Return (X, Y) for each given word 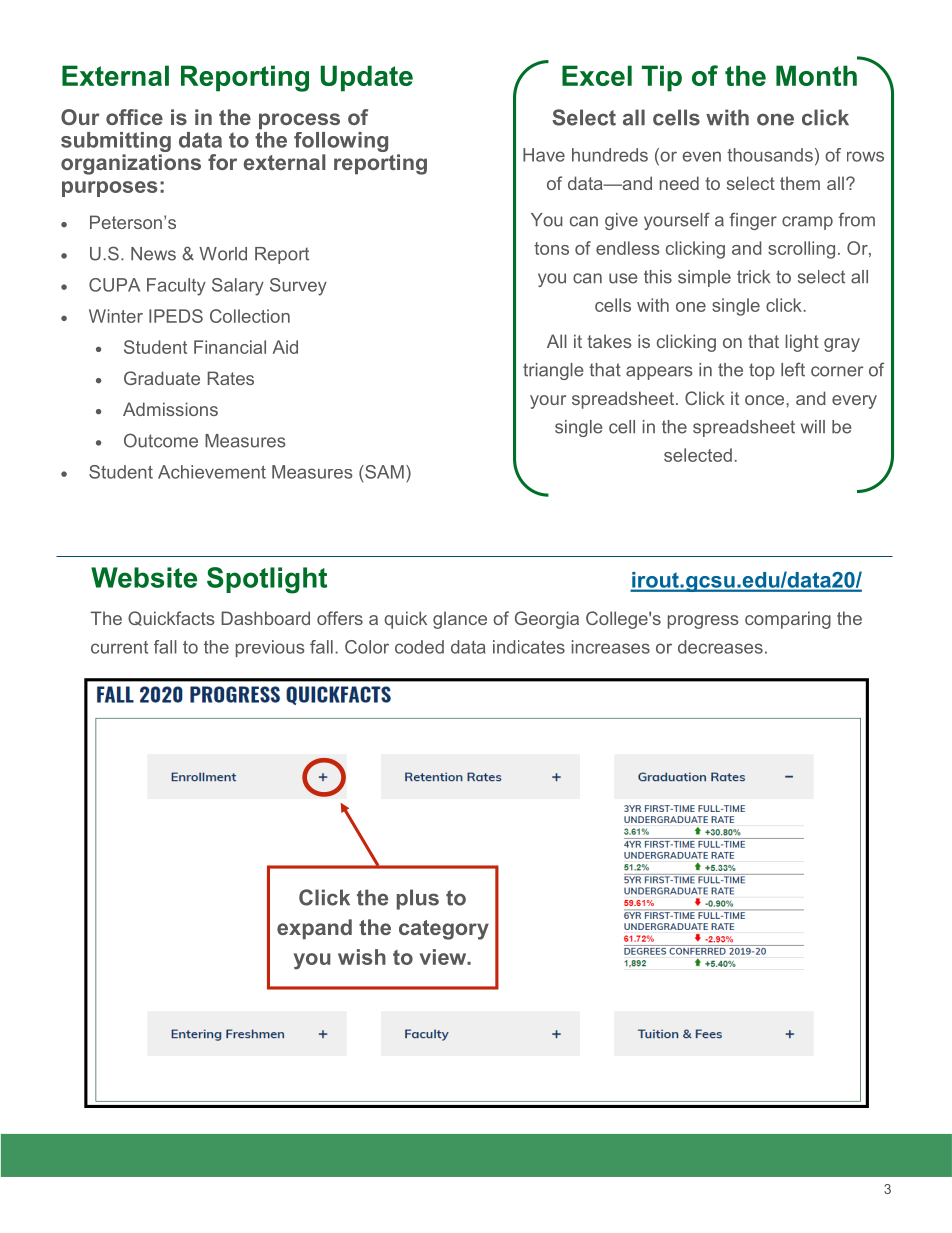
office (134, 117)
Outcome (161, 440)
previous (270, 648)
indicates (529, 647)
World (223, 254)
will (813, 426)
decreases (720, 647)
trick (753, 277)
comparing (788, 620)
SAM (383, 472)
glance (460, 620)
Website (144, 577)
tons (551, 248)
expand (314, 929)
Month (816, 75)
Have (544, 155)
